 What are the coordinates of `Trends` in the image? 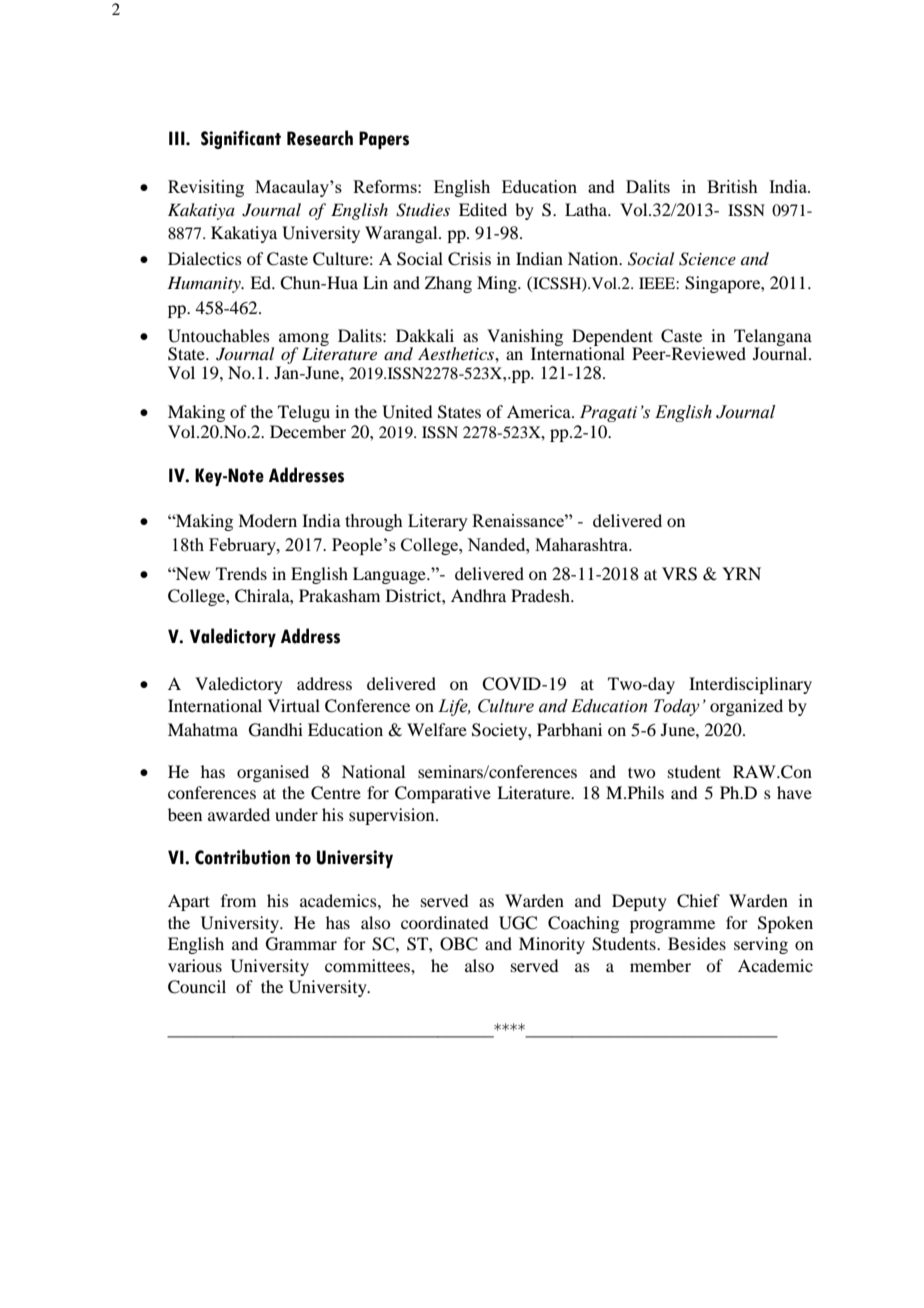 It's located at (241, 573).
